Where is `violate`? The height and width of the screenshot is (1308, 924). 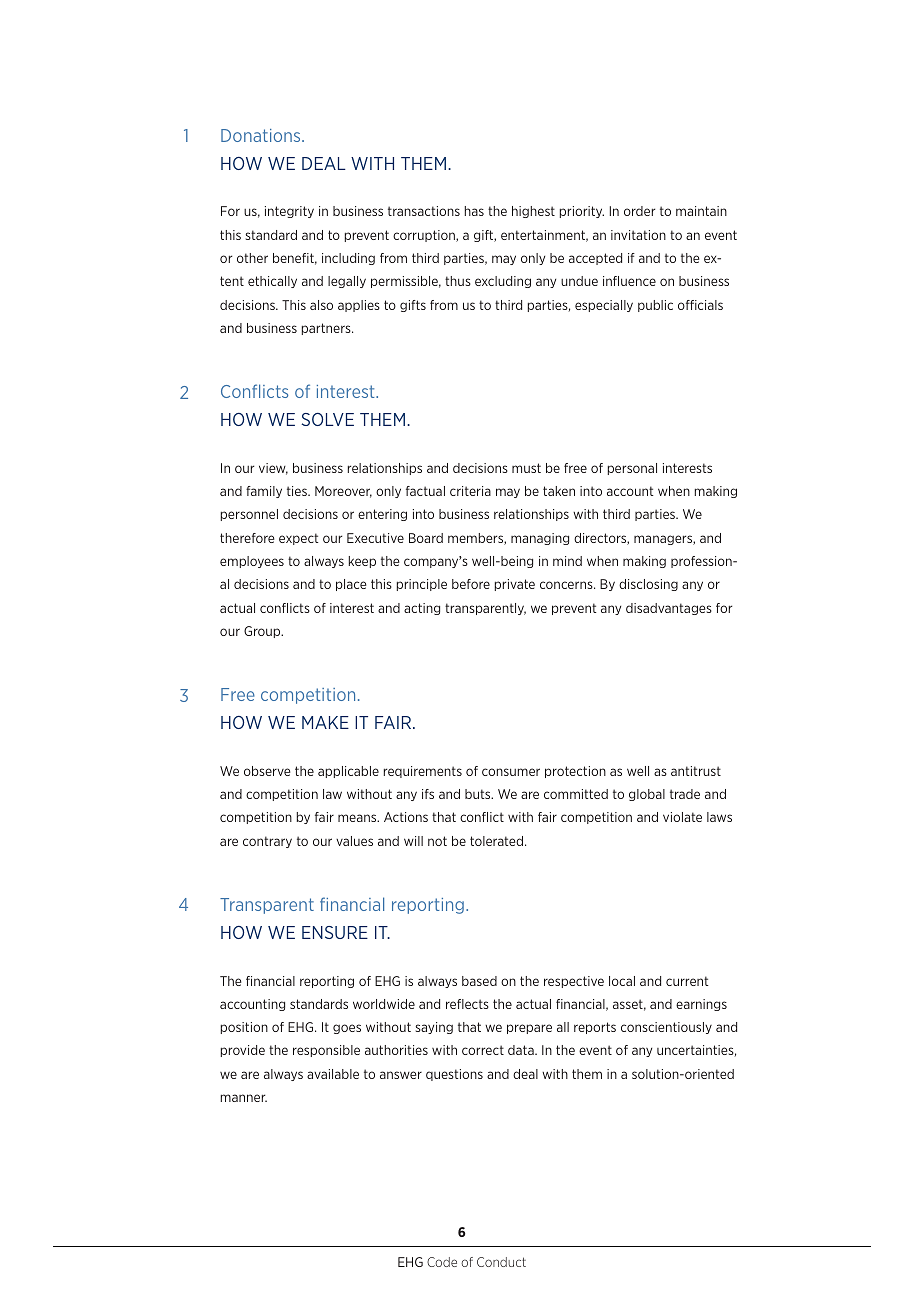
violate is located at coordinates (682, 817).
